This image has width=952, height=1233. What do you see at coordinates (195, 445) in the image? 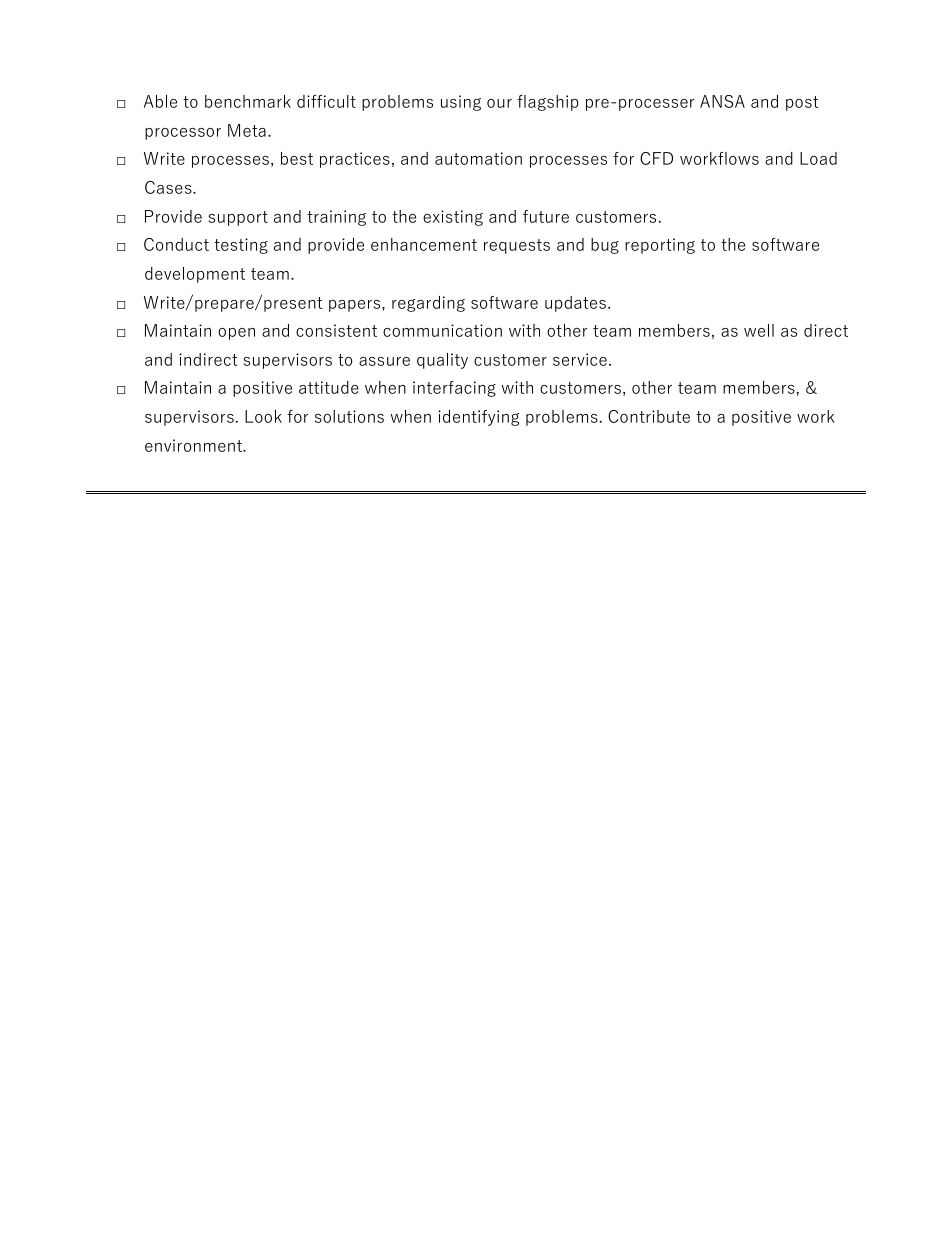
I see `environment` at bounding box center [195, 445].
